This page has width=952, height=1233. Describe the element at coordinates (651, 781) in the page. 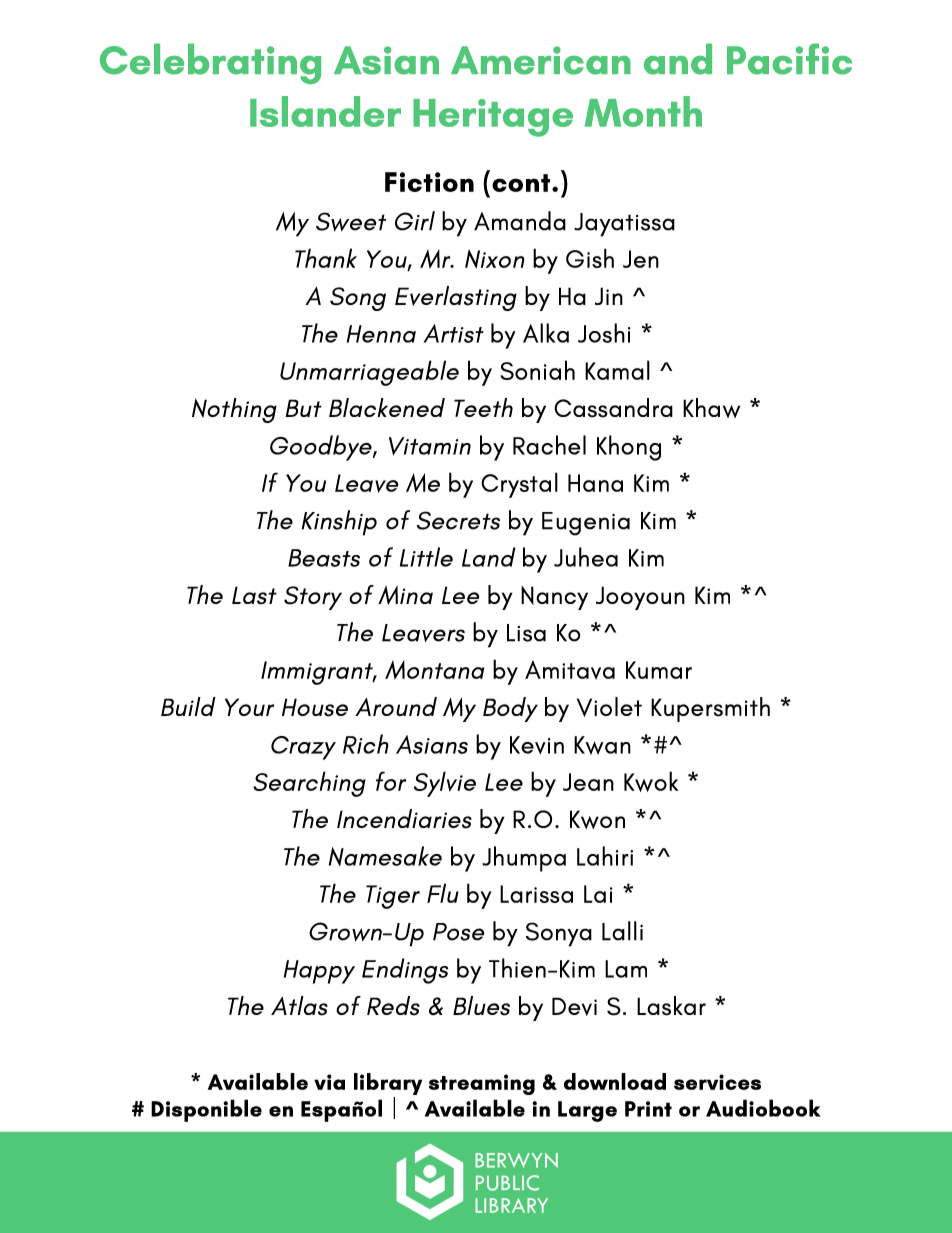

I see `Kwok` at that location.
